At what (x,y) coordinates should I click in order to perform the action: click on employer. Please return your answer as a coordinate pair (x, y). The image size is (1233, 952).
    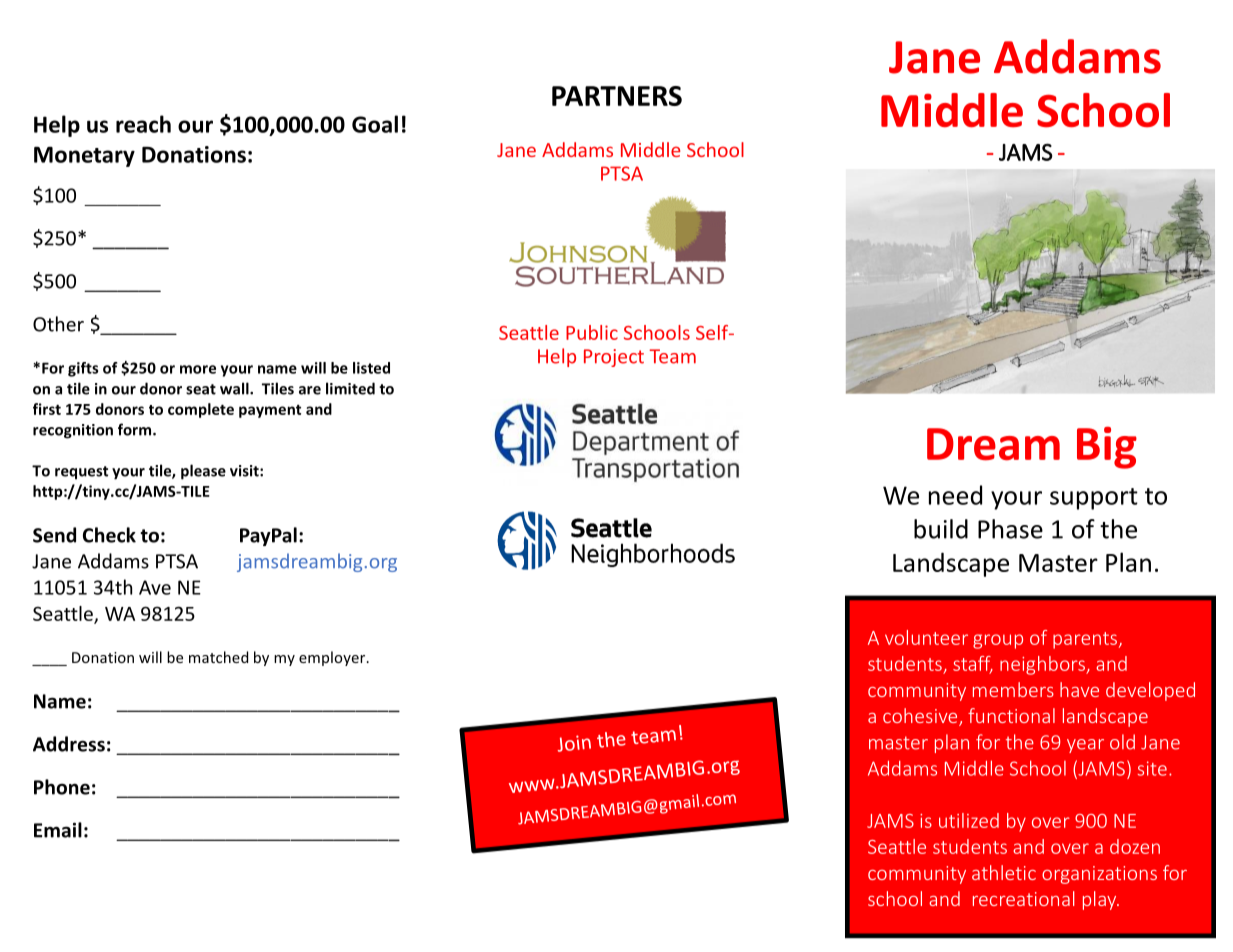
    Looking at the image, I should click on (333, 658).
